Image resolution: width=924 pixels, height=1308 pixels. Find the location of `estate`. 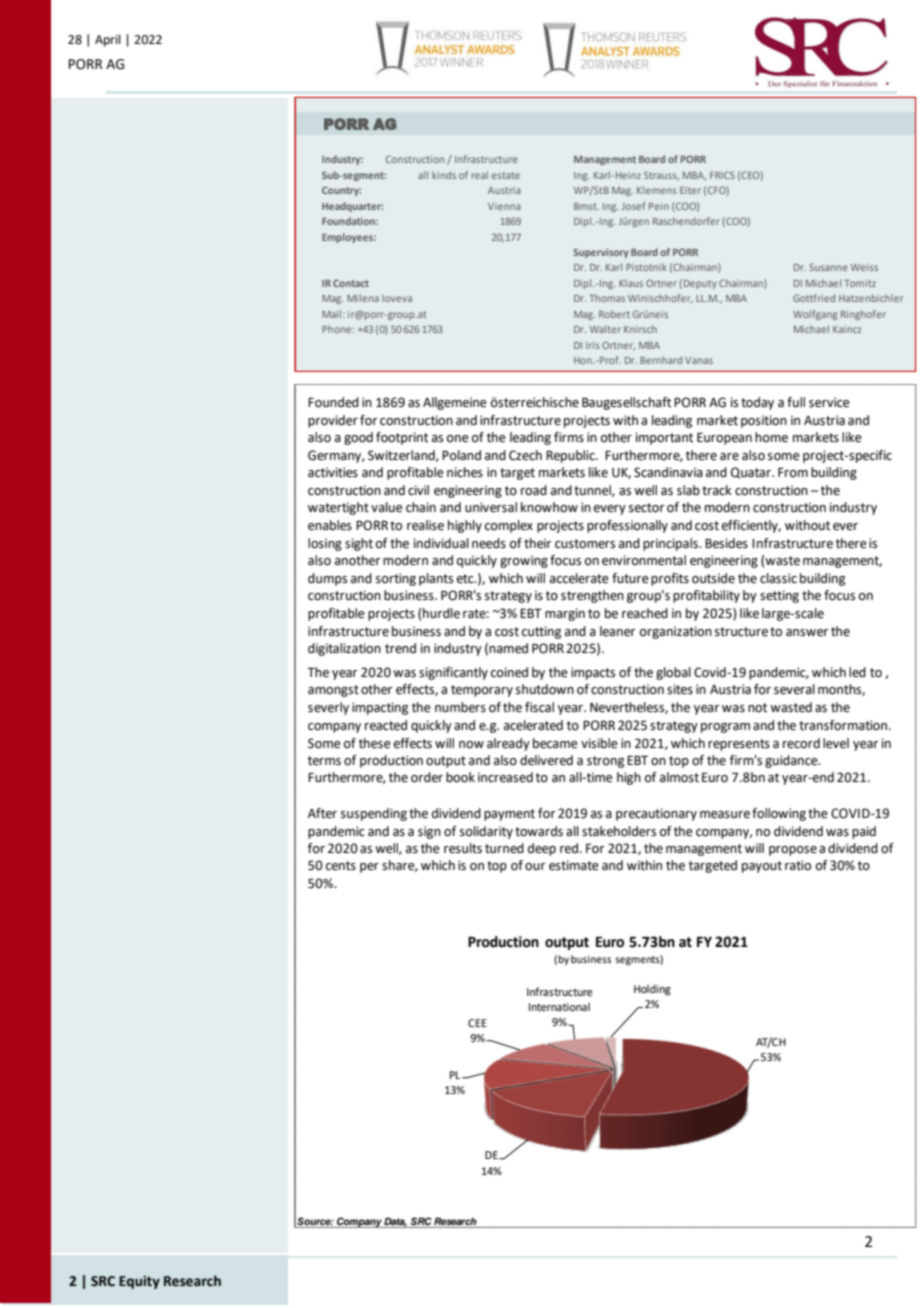

estate is located at coordinates (506, 175).
